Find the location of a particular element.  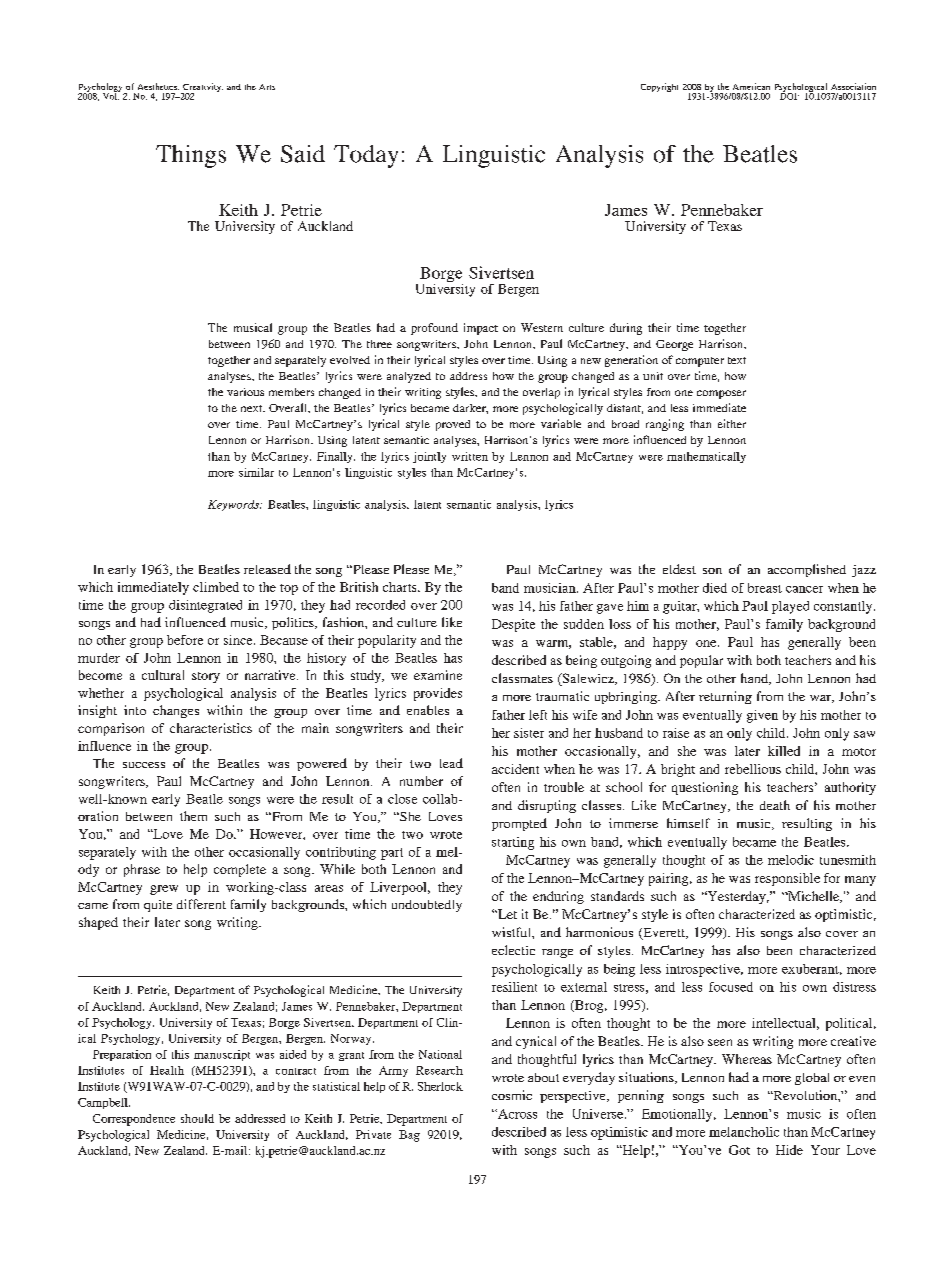

Across is located at coordinates (516, 1114).
